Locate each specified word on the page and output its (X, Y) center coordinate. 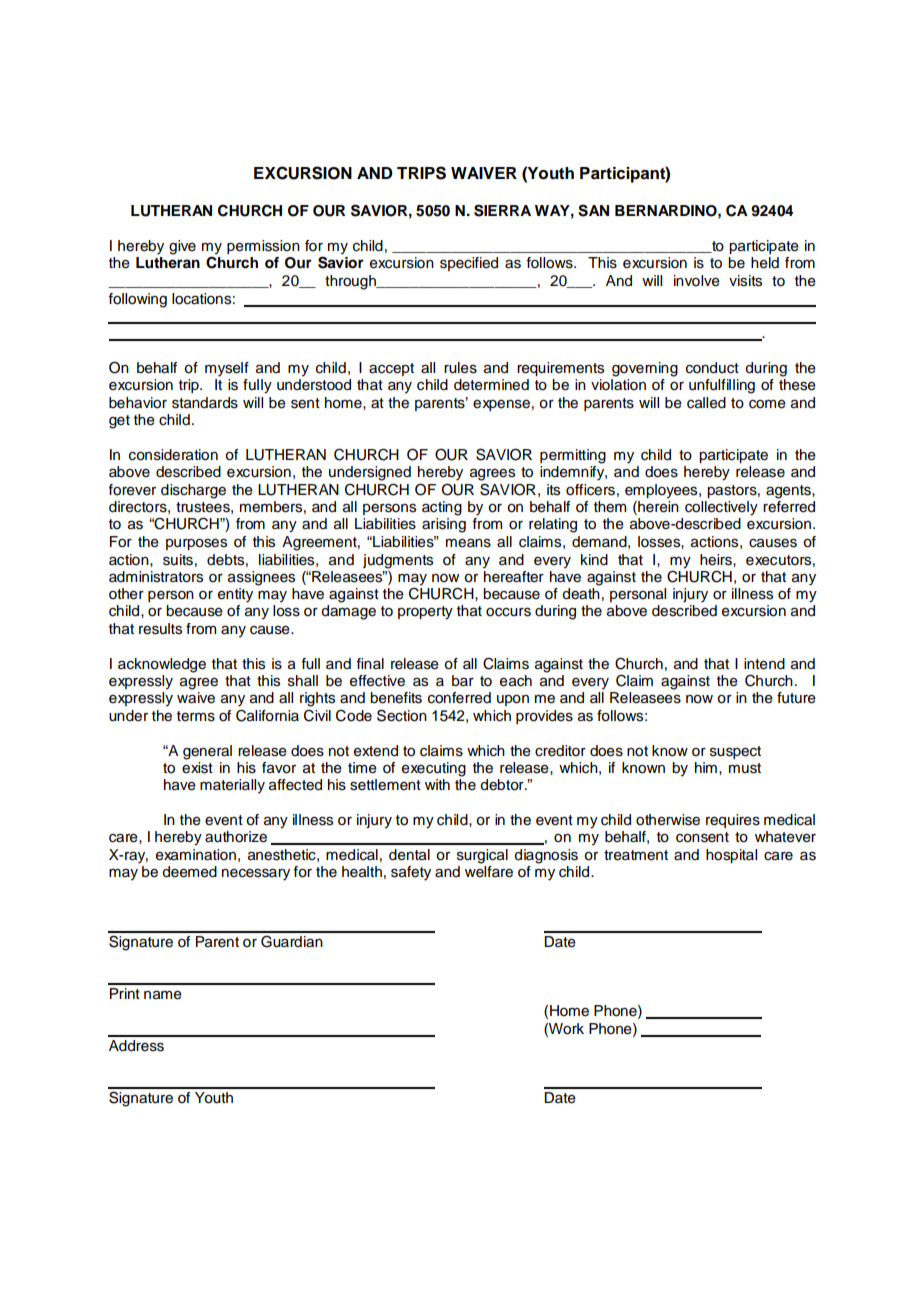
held (765, 263)
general (207, 752)
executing (434, 769)
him (706, 767)
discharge (193, 491)
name (163, 995)
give (182, 247)
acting (442, 508)
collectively (721, 508)
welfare (489, 872)
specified (469, 264)
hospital (731, 856)
